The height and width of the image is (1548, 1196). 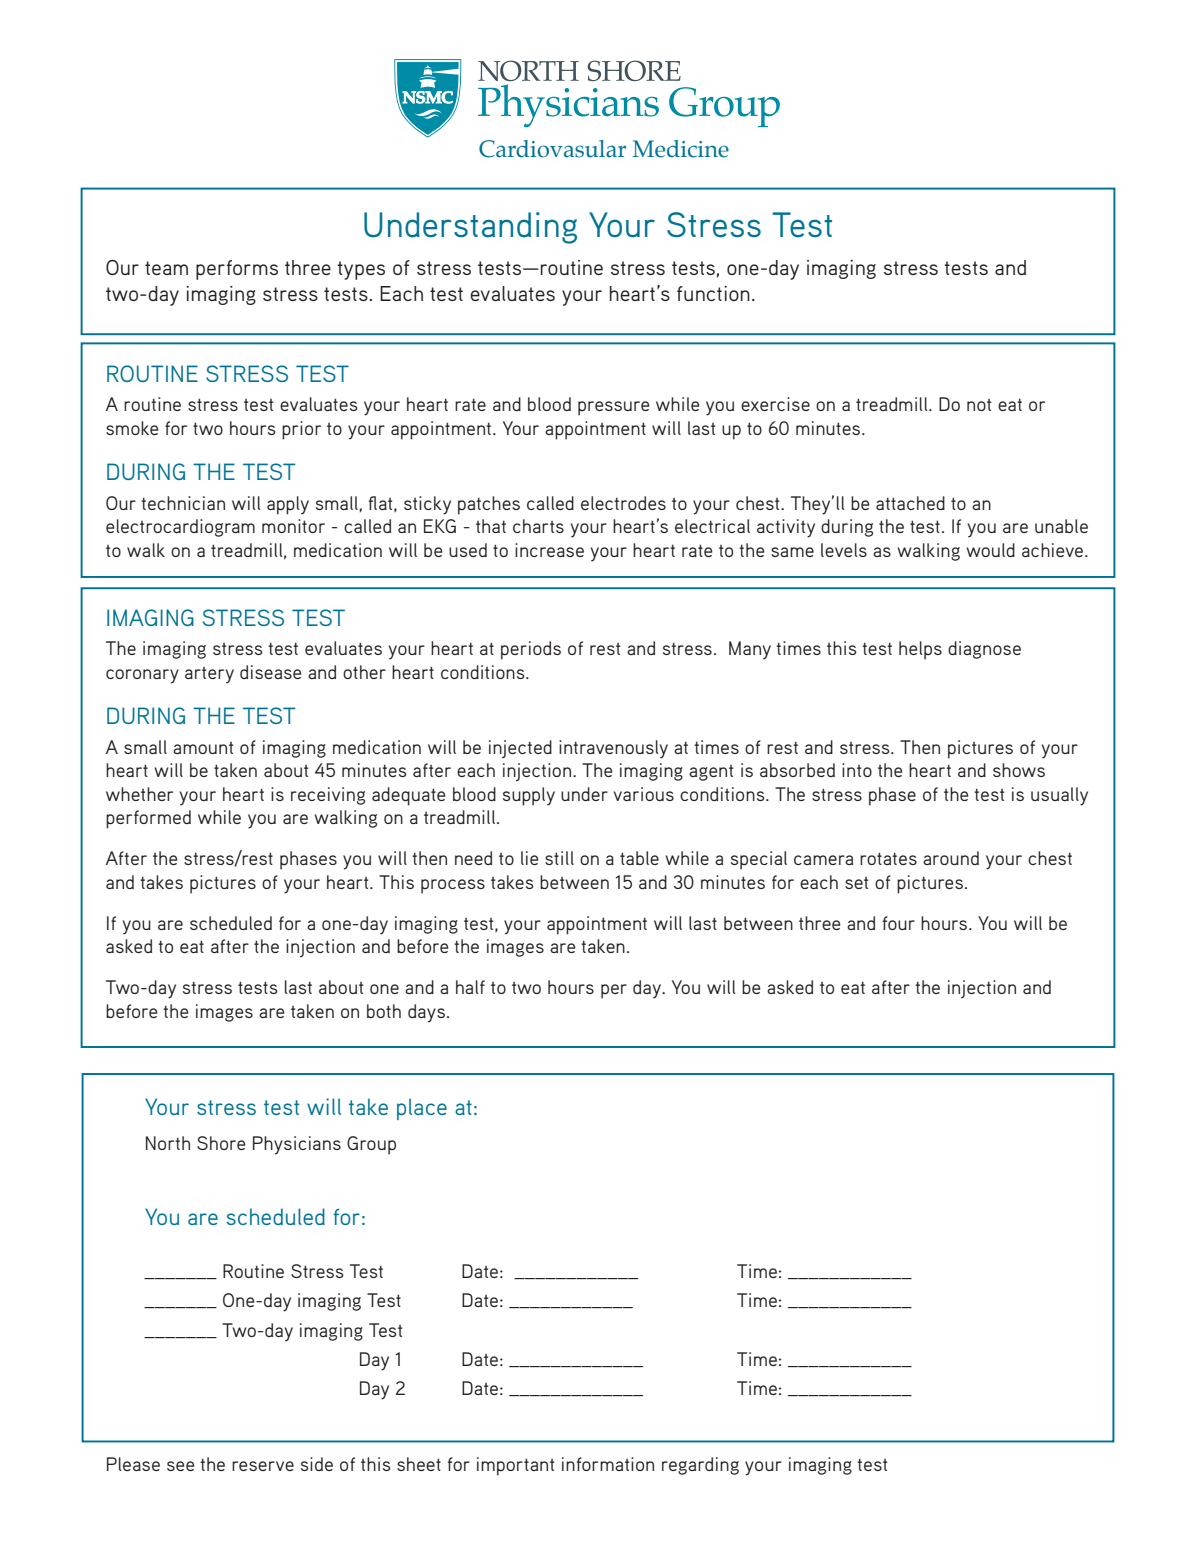 I want to click on information, so click(x=608, y=1464).
